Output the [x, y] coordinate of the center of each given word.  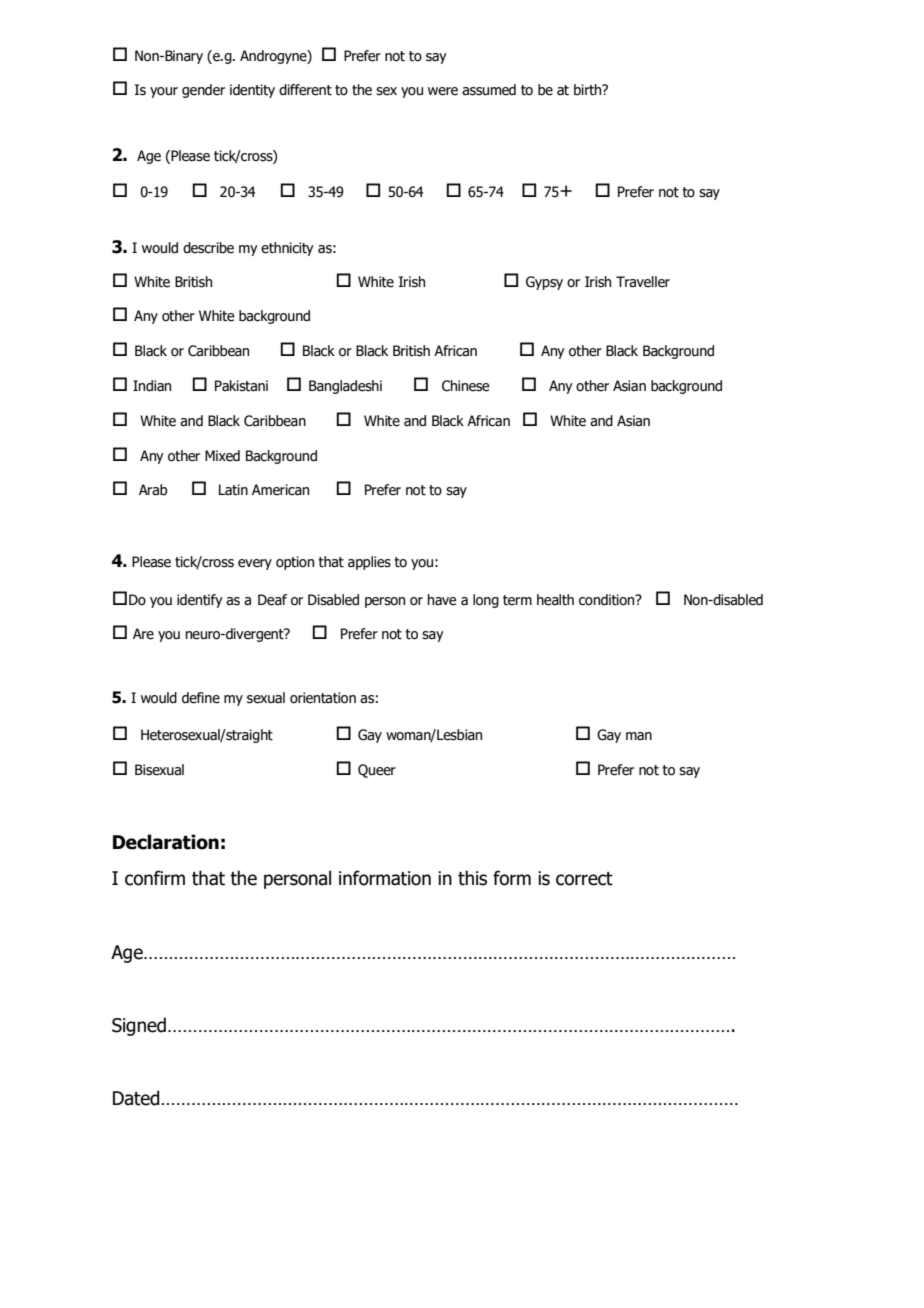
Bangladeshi [345, 387]
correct [584, 879]
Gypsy [544, 283]
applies [369, 563]
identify [200, 601]
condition [608, 600]
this [472, 878]
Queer [377, 771]
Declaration [166, 842]
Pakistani [241, 386]
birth [589, 90]
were [443, 91]
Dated [136, 1098]
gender [203, 91]
